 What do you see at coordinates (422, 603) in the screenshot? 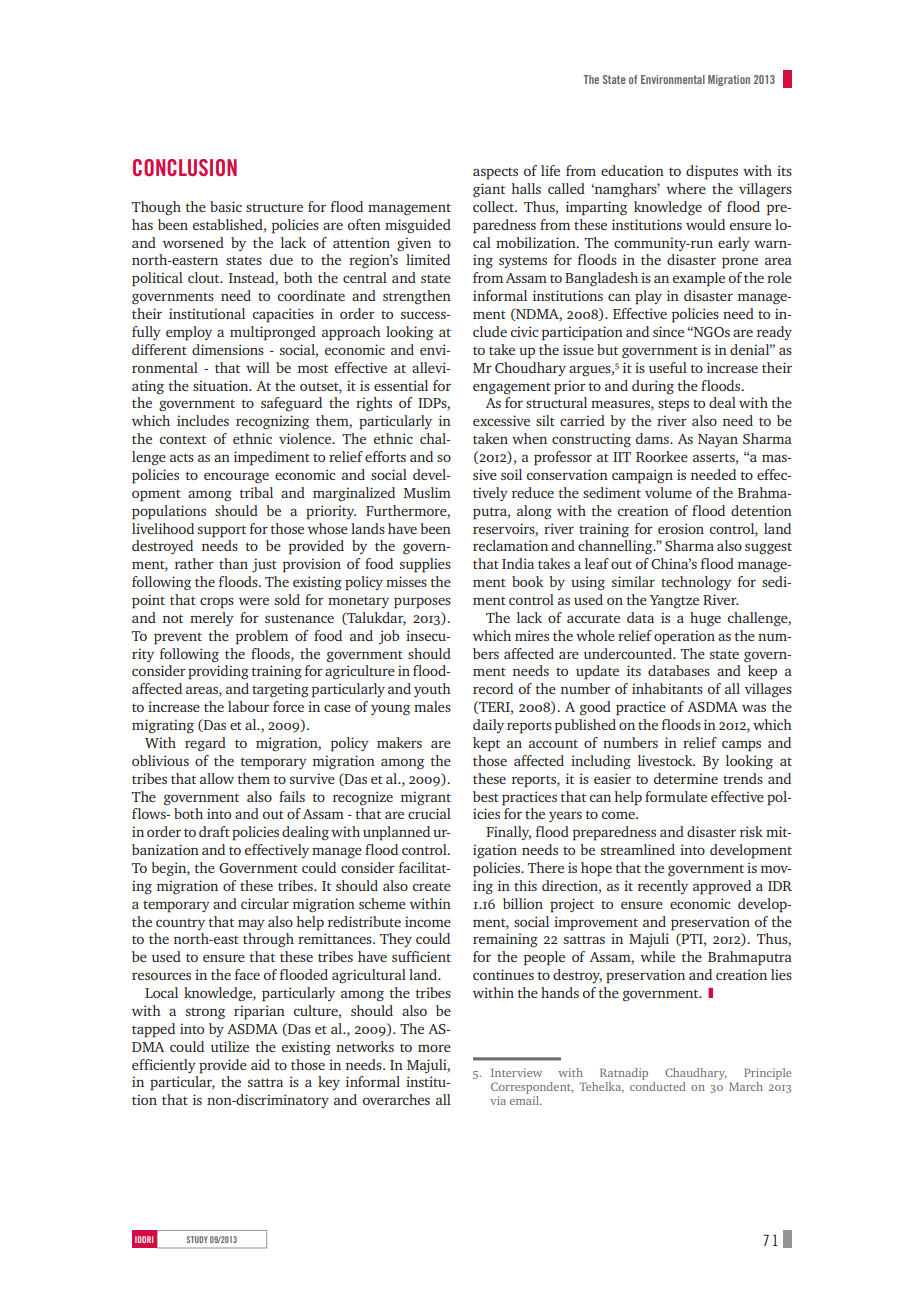
I see `purposes` at bounding box center [422, 603].
